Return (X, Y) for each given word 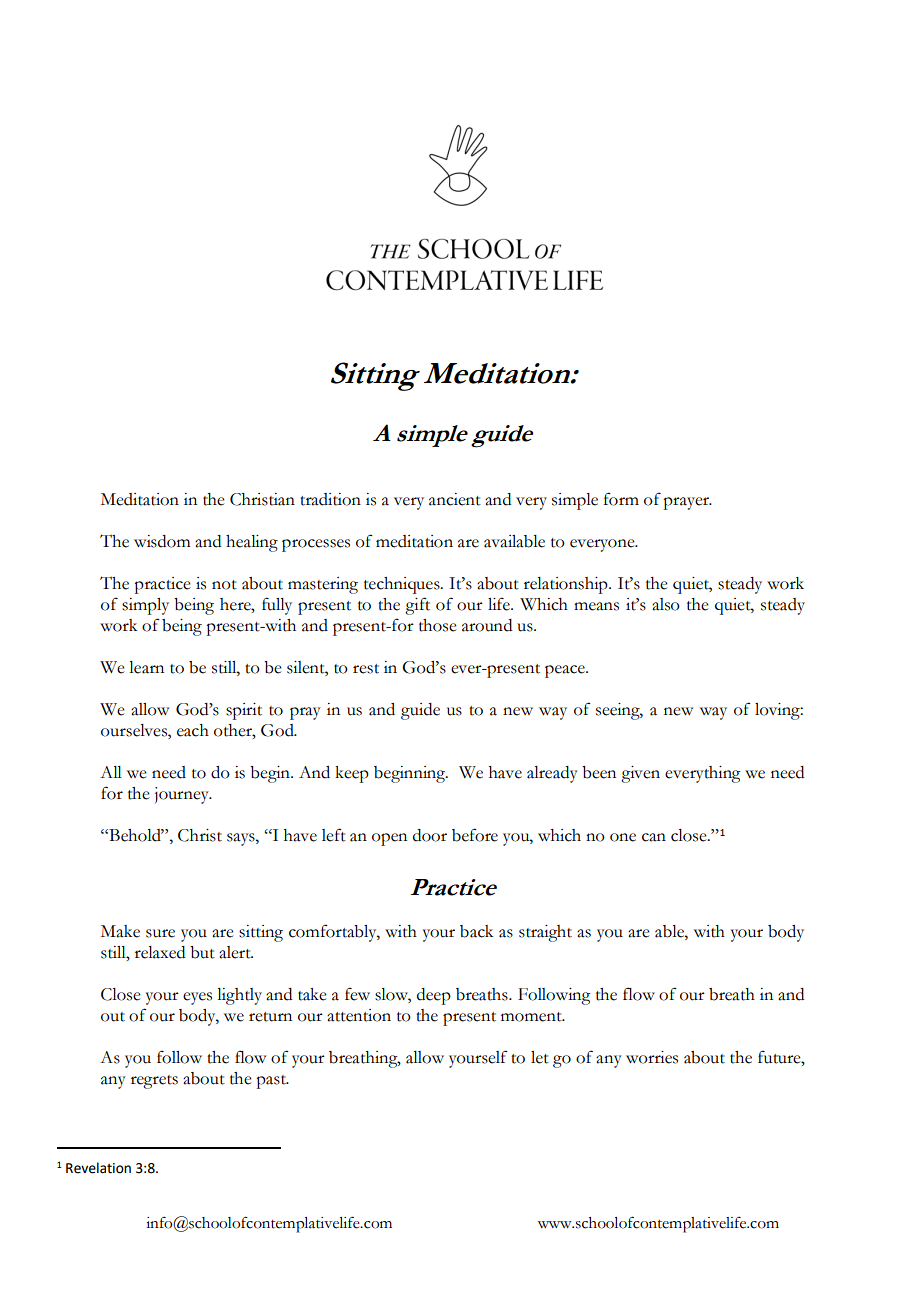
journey (183, 795)
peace (566, 671)
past (272, 1082)
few (357, 994)
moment (532, 1017)
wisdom (162, 541)
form (621, 499)
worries (652, 1057)
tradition (330, 499)
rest (366, 669)
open (389, 839)
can (654, 837)
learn (146, 667)
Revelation (98, 1168)
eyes (197, 998)
